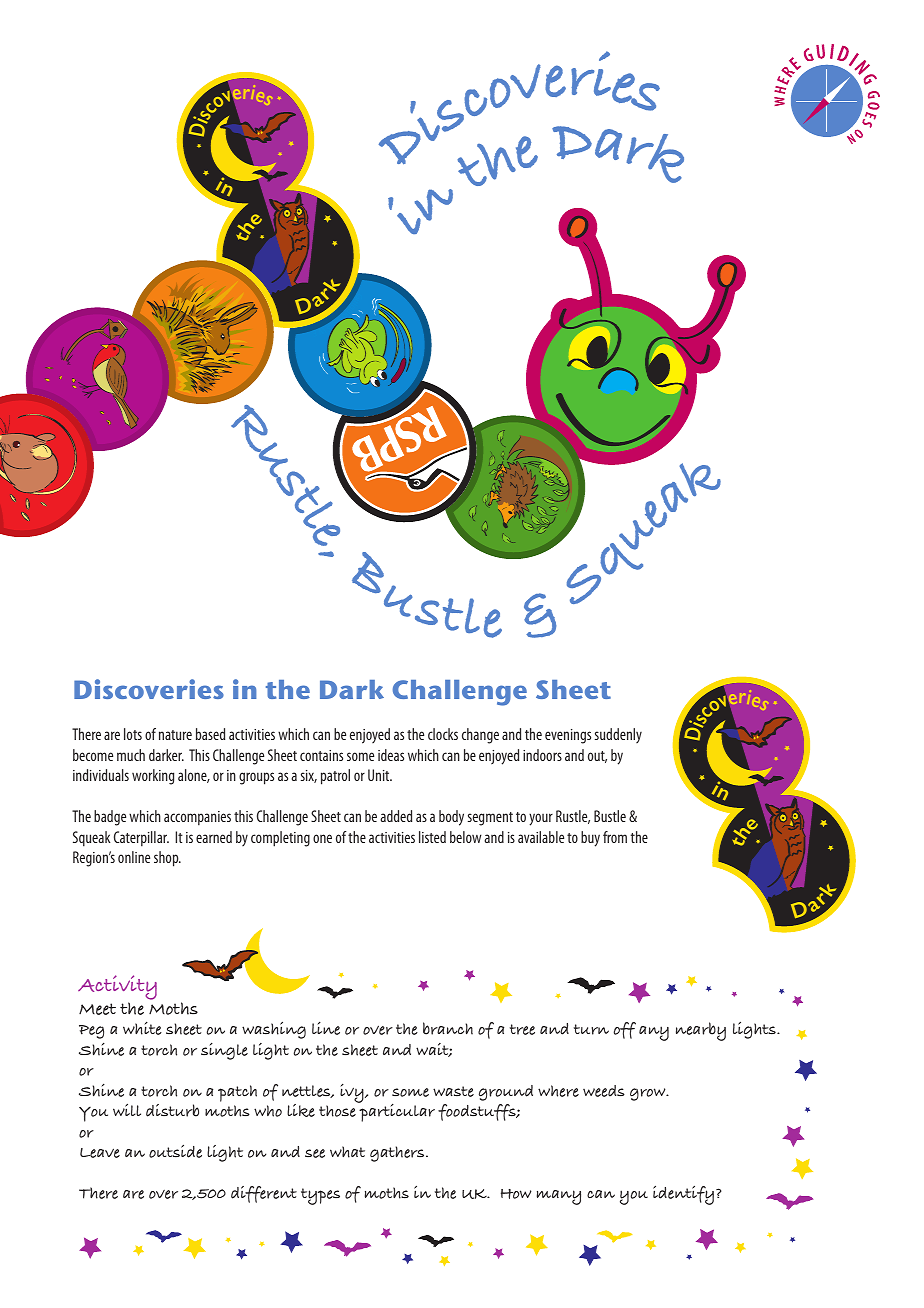  Describe the element at coordinates (685, 1195) in the screenshot. I see `identify` at that location.
